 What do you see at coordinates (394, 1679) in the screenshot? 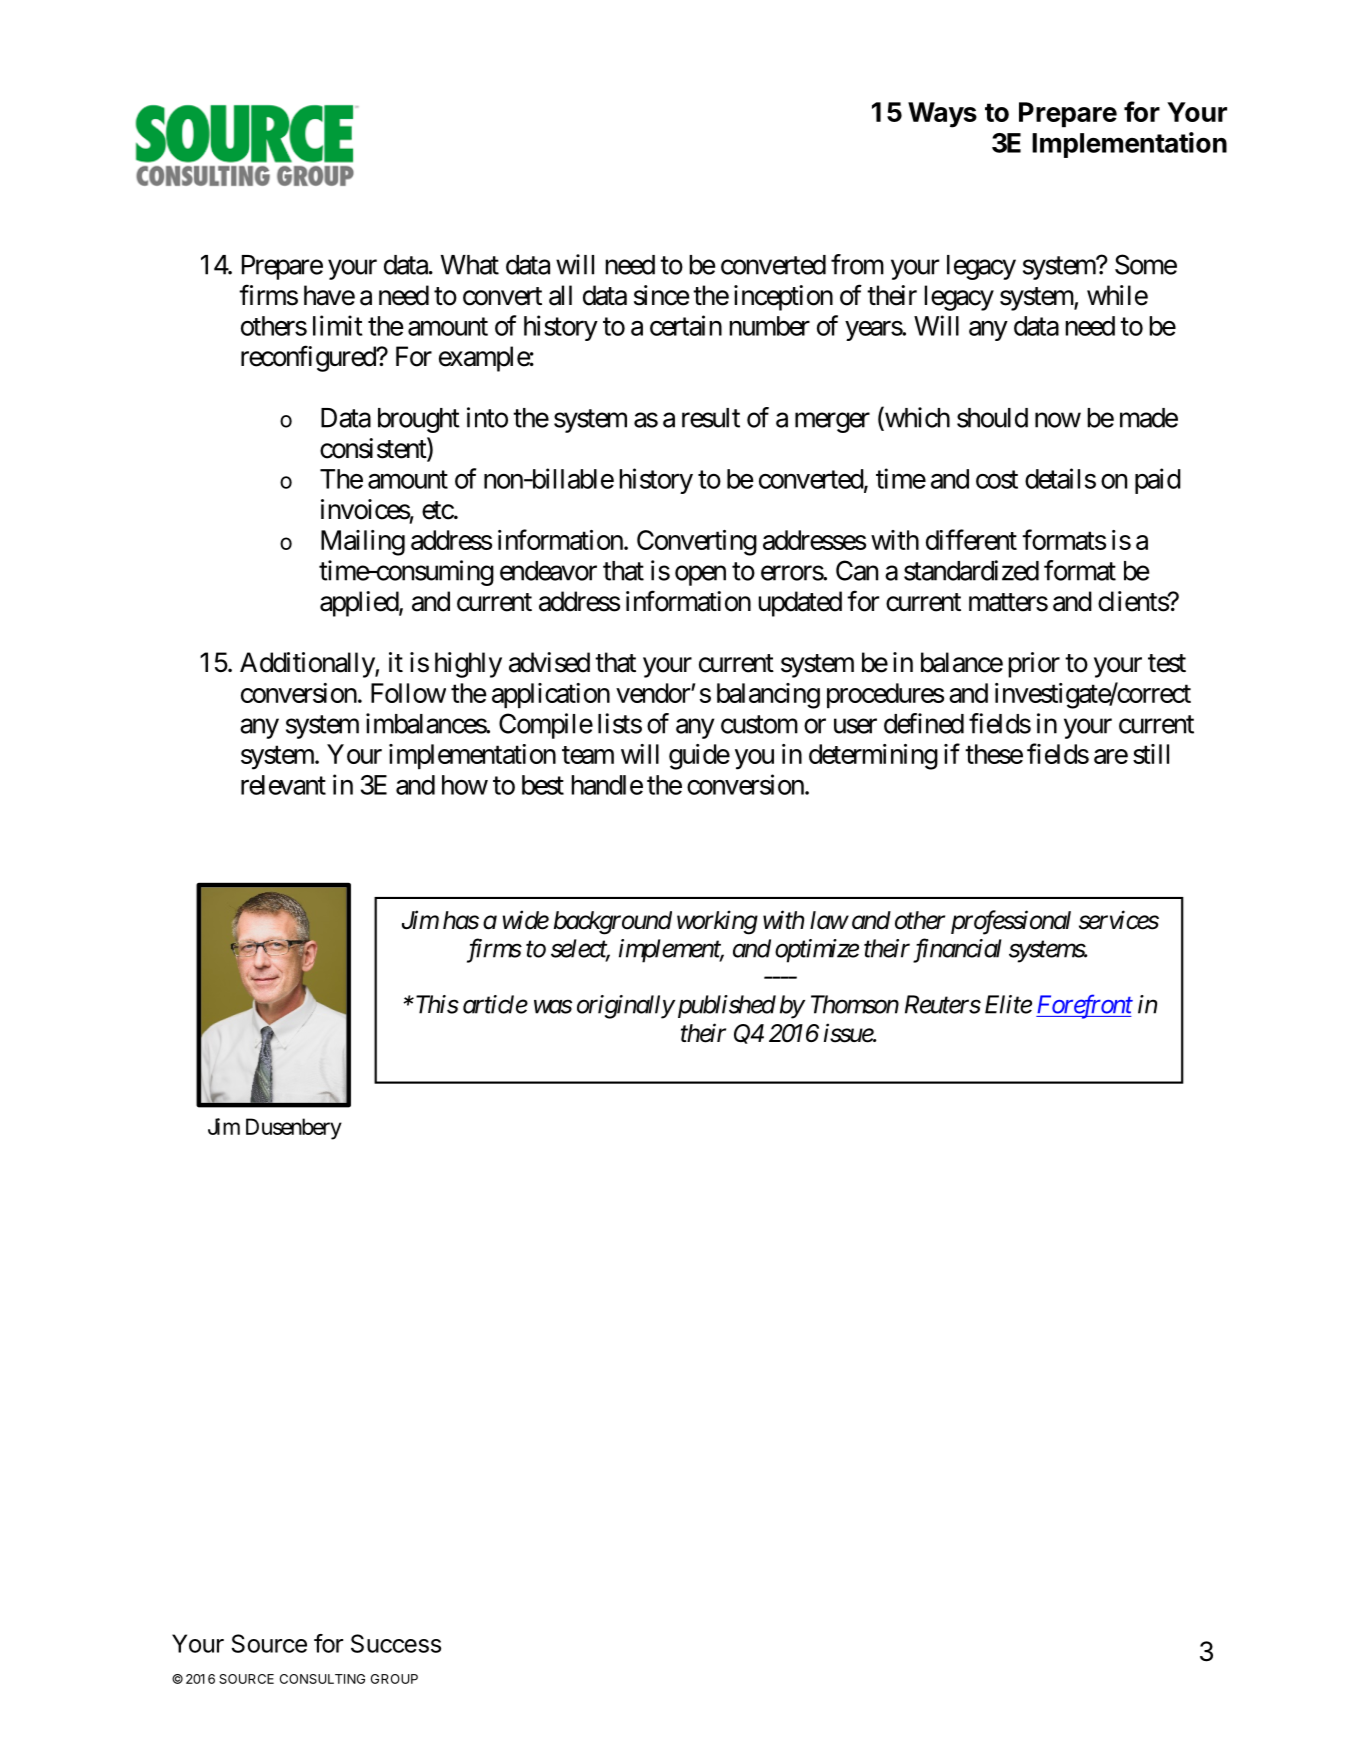
I see `GROUP` at bounding box center [394, 1679].
